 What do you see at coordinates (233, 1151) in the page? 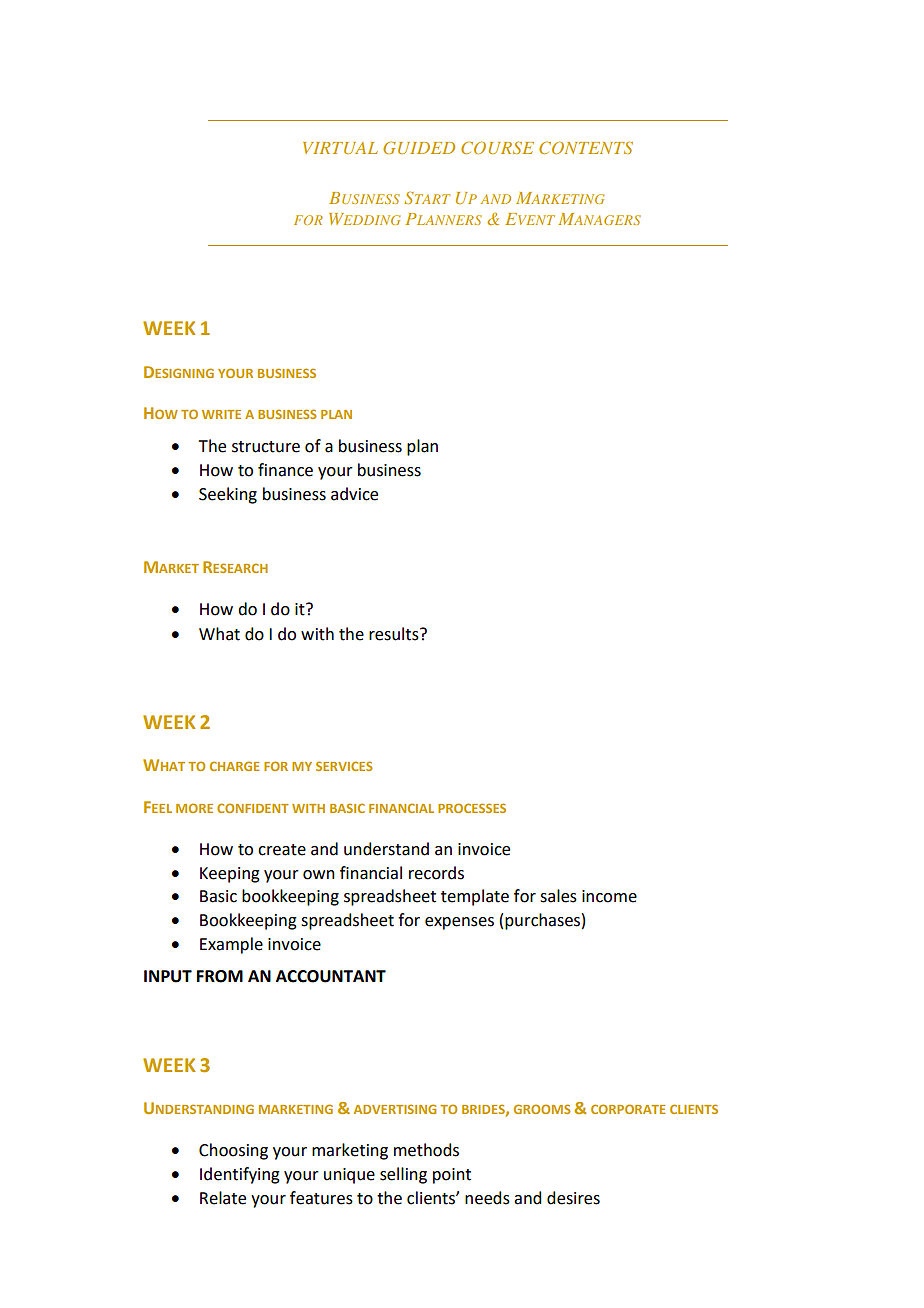
I see `Choosing` at bounding box center [233, 1151].
